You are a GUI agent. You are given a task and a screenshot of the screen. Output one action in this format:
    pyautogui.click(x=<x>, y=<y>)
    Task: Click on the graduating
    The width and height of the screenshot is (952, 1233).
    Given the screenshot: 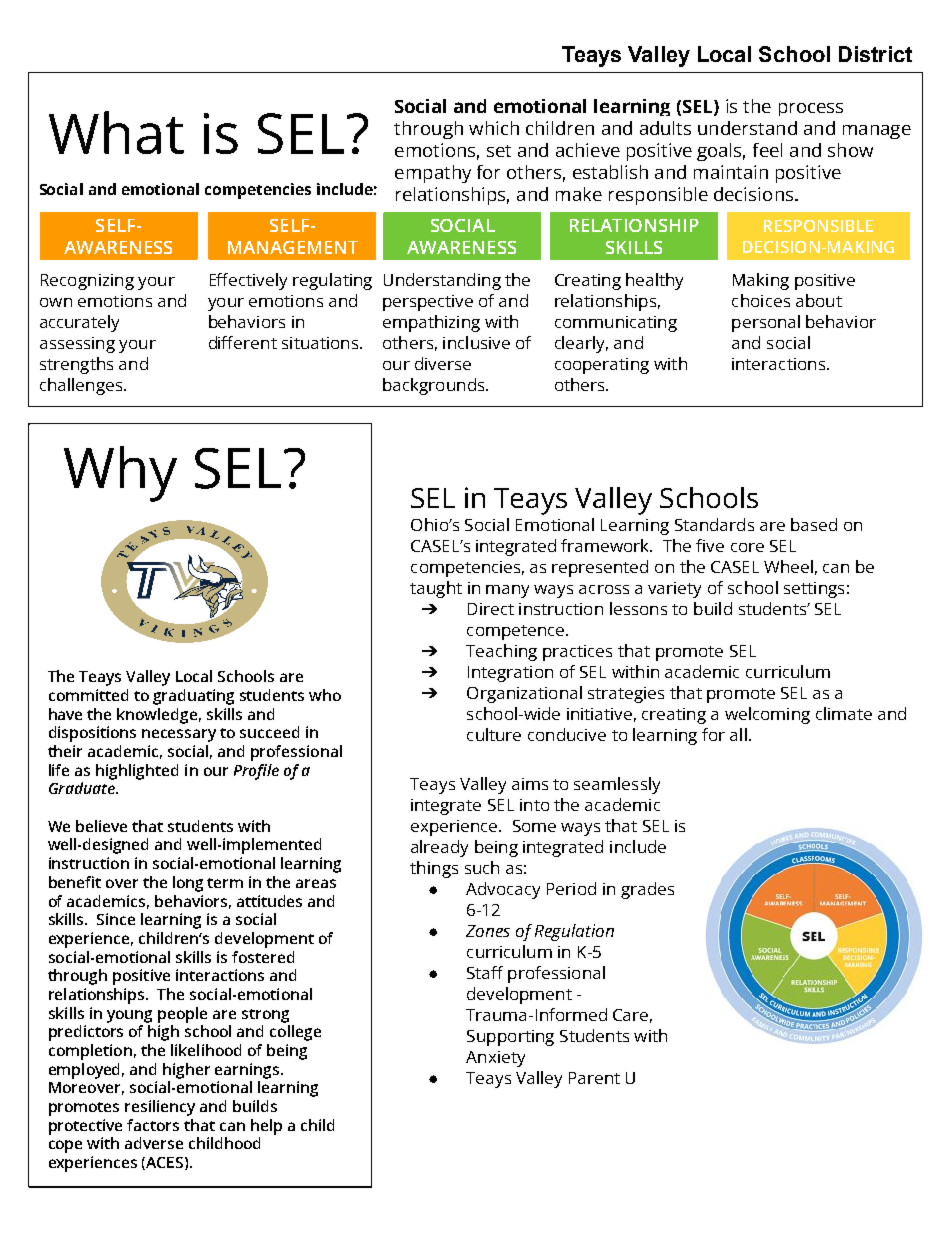 What is the action you would take?
    pyautogui.click(x=193, y=697)
